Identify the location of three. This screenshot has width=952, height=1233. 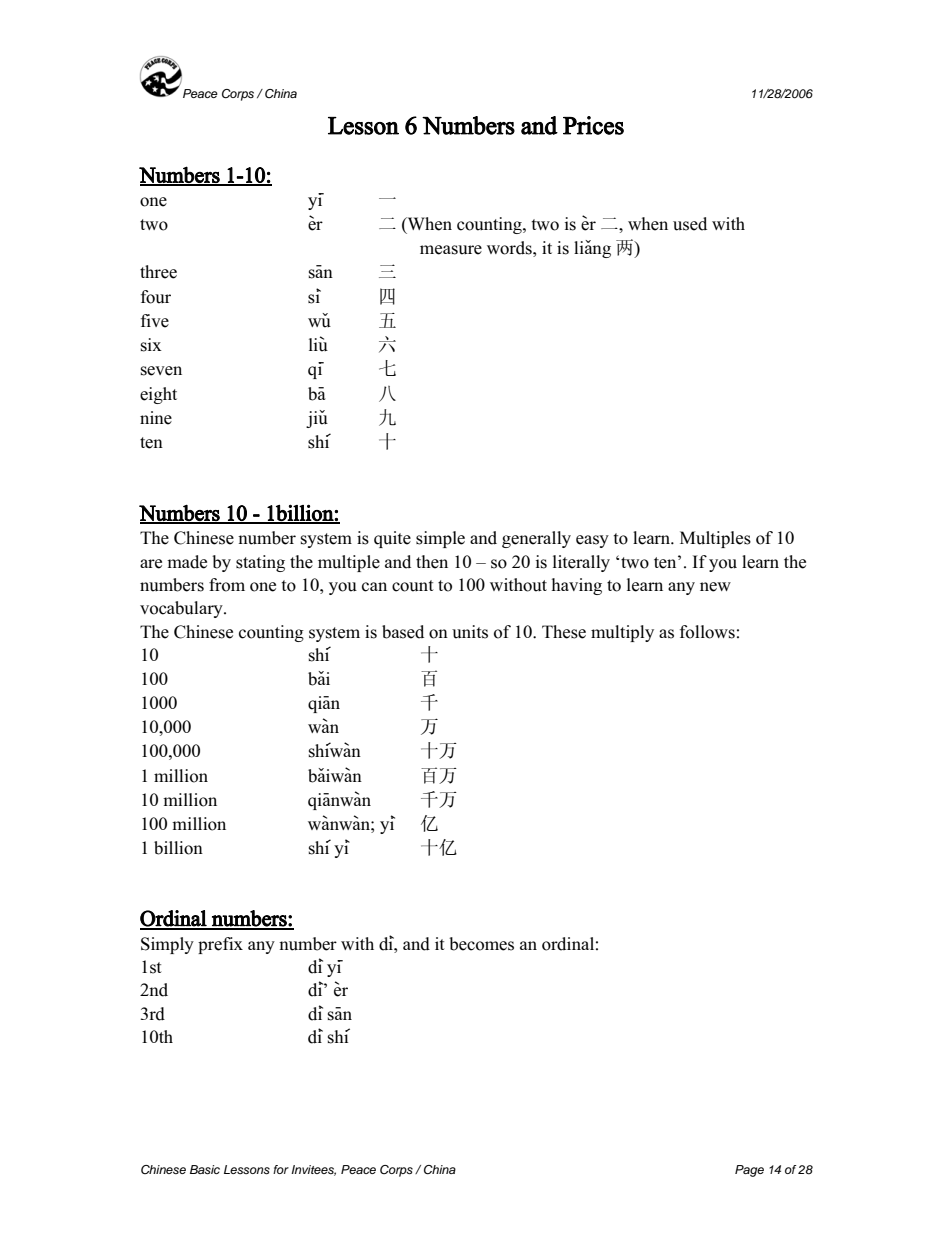
(158, 272).
